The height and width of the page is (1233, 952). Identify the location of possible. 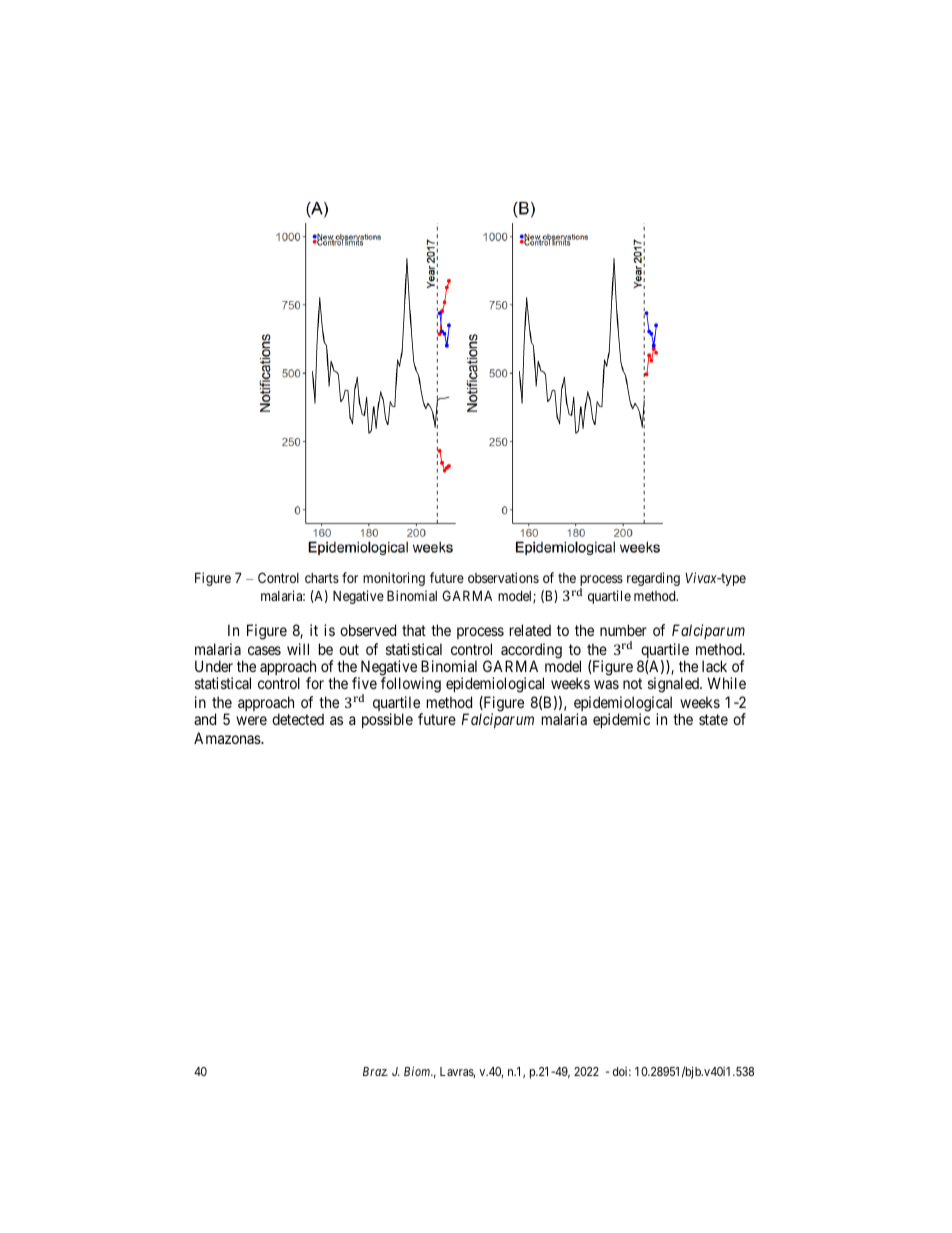
(387, 720).
